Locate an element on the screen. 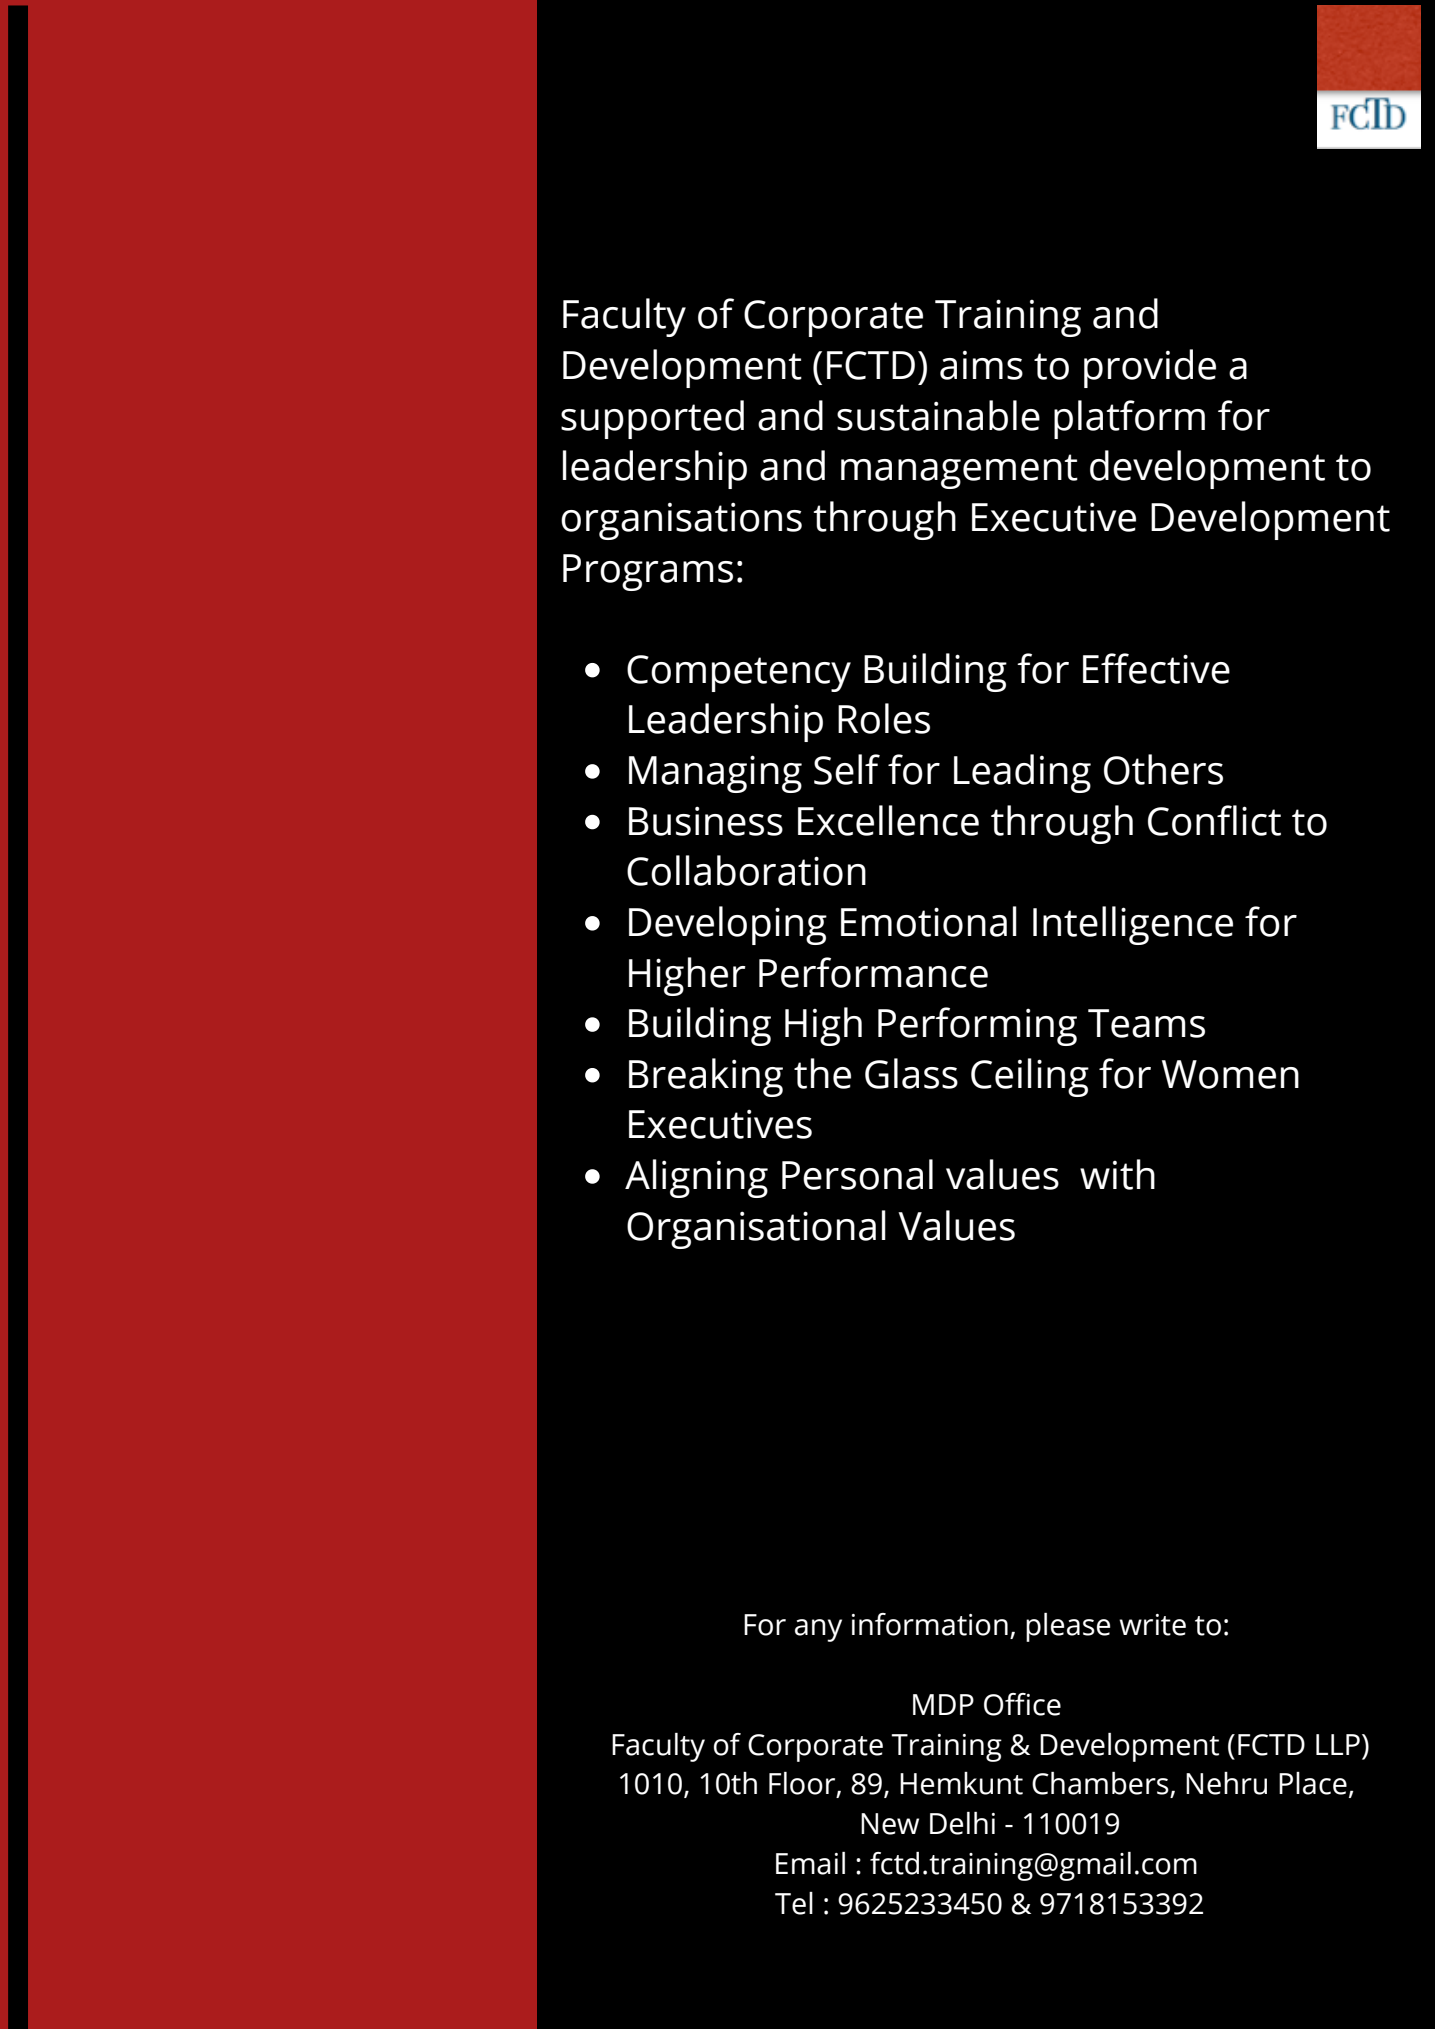 Image resolution: width=1435 pixels, height=2029 pixels. write is located at coordinates (1152, 1625).
